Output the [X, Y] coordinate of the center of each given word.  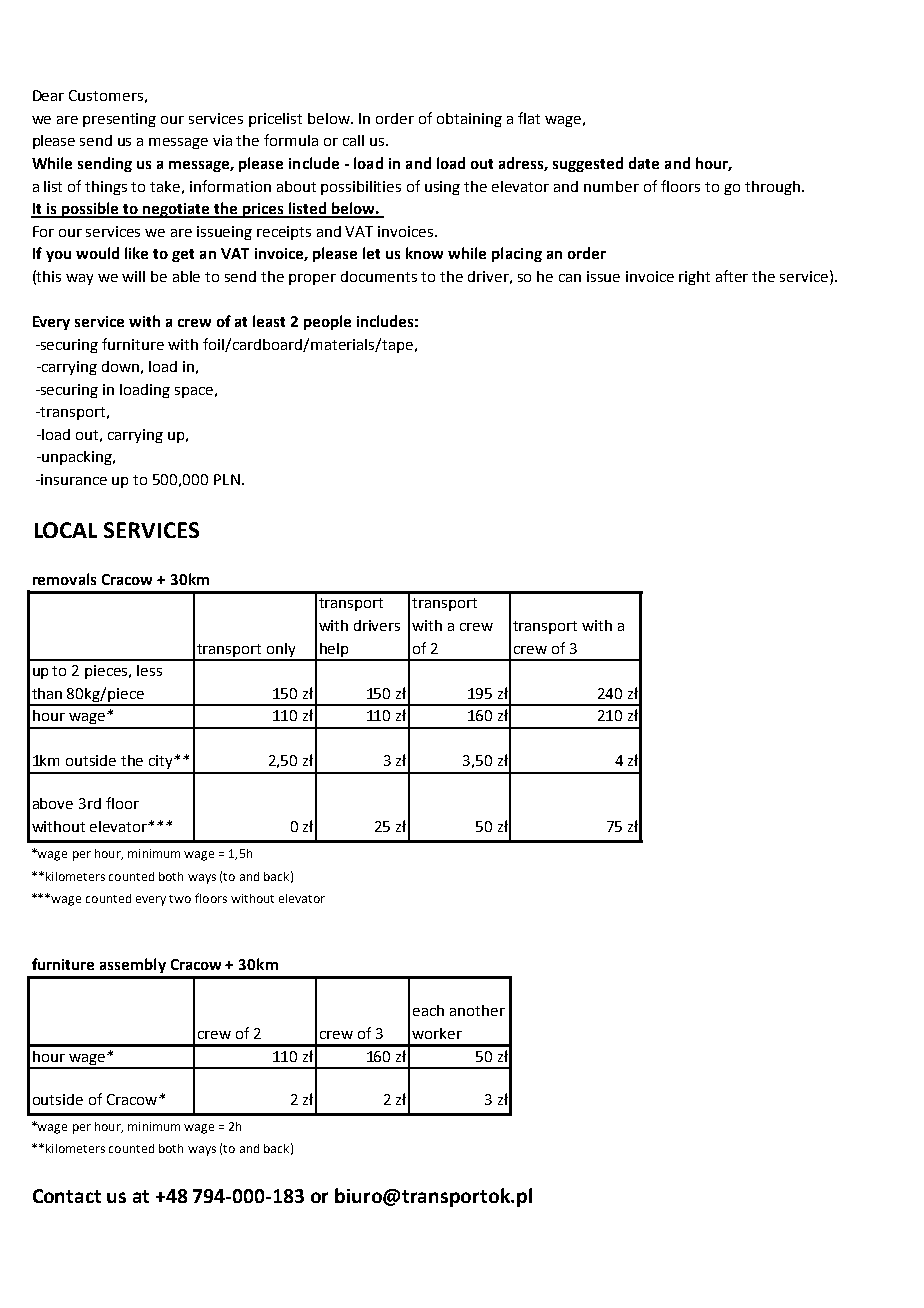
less [149, 670]
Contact [67, 1196]
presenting [119, 120]
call [353, 140]
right [694, 278]
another [477, 1010]
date [644, 163]
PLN [227, 479]
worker [437, 1033]
